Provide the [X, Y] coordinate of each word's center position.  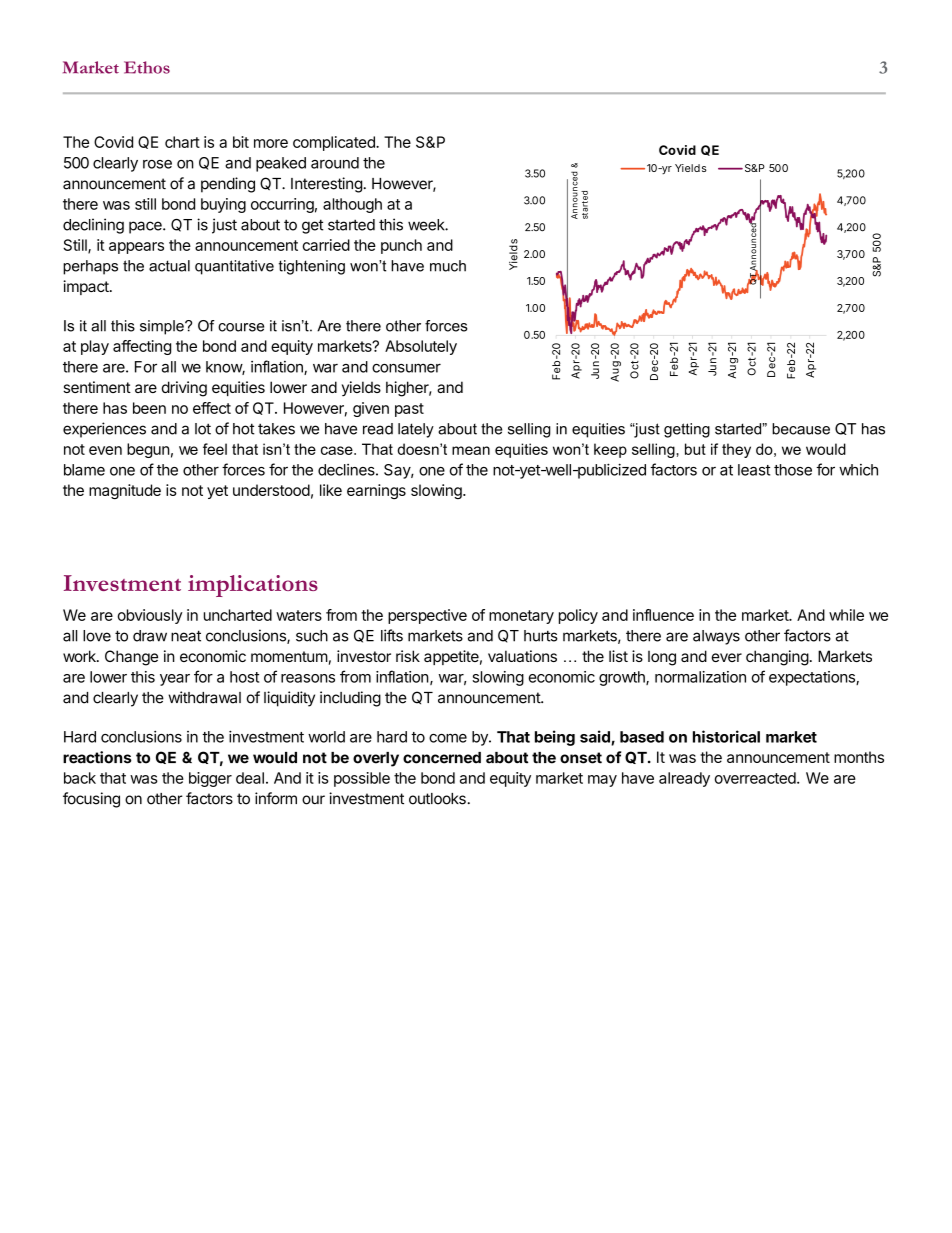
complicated [335, 143]
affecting [142, 347]
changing [777, 658]
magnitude [125, 491]
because [801, 429]
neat [186, 636]
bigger [210, 779]
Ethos [147, 67]
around [335, 163]
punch [401, 246]
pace [146, 227]
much [448, 266]
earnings [376, 491]
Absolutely [421, 347]
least [754, 470]
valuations [522, 656]
